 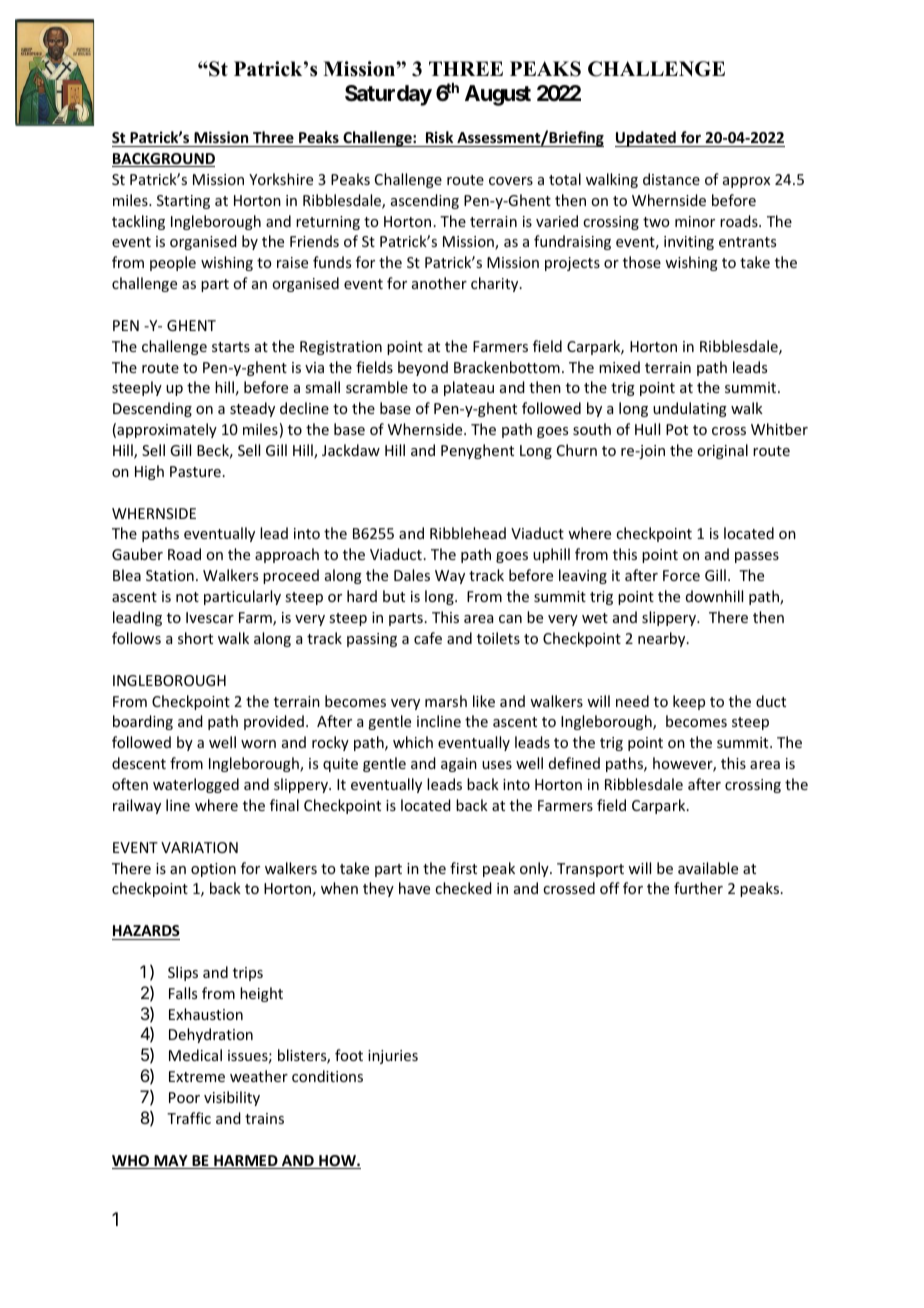 I want to click on Starting, so click(x=183, y=202).
